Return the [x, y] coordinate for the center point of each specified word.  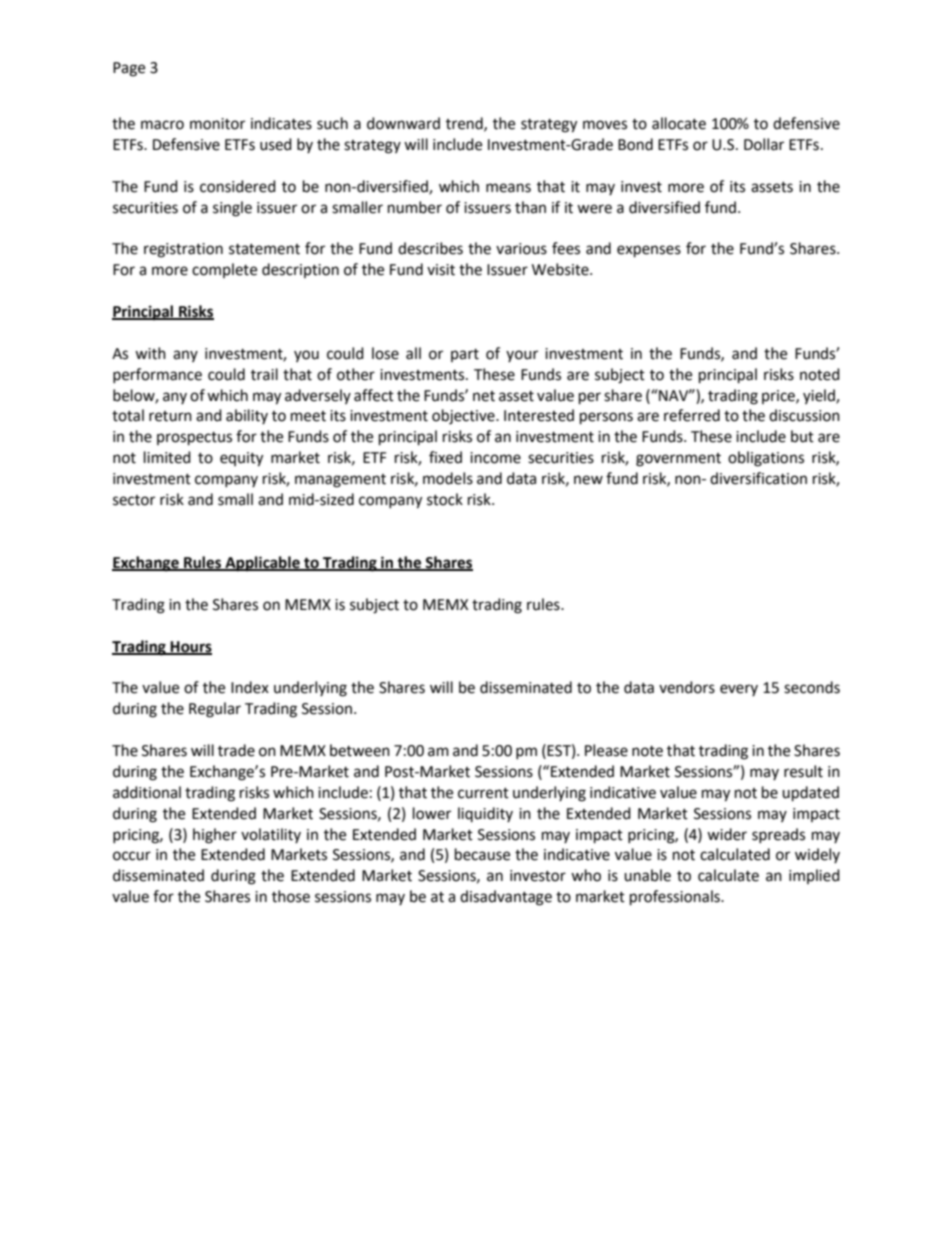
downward [403, 123]
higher [215, 836]
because [482, 854]
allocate [679, 123]
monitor [217, 124]
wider [727, 834]
